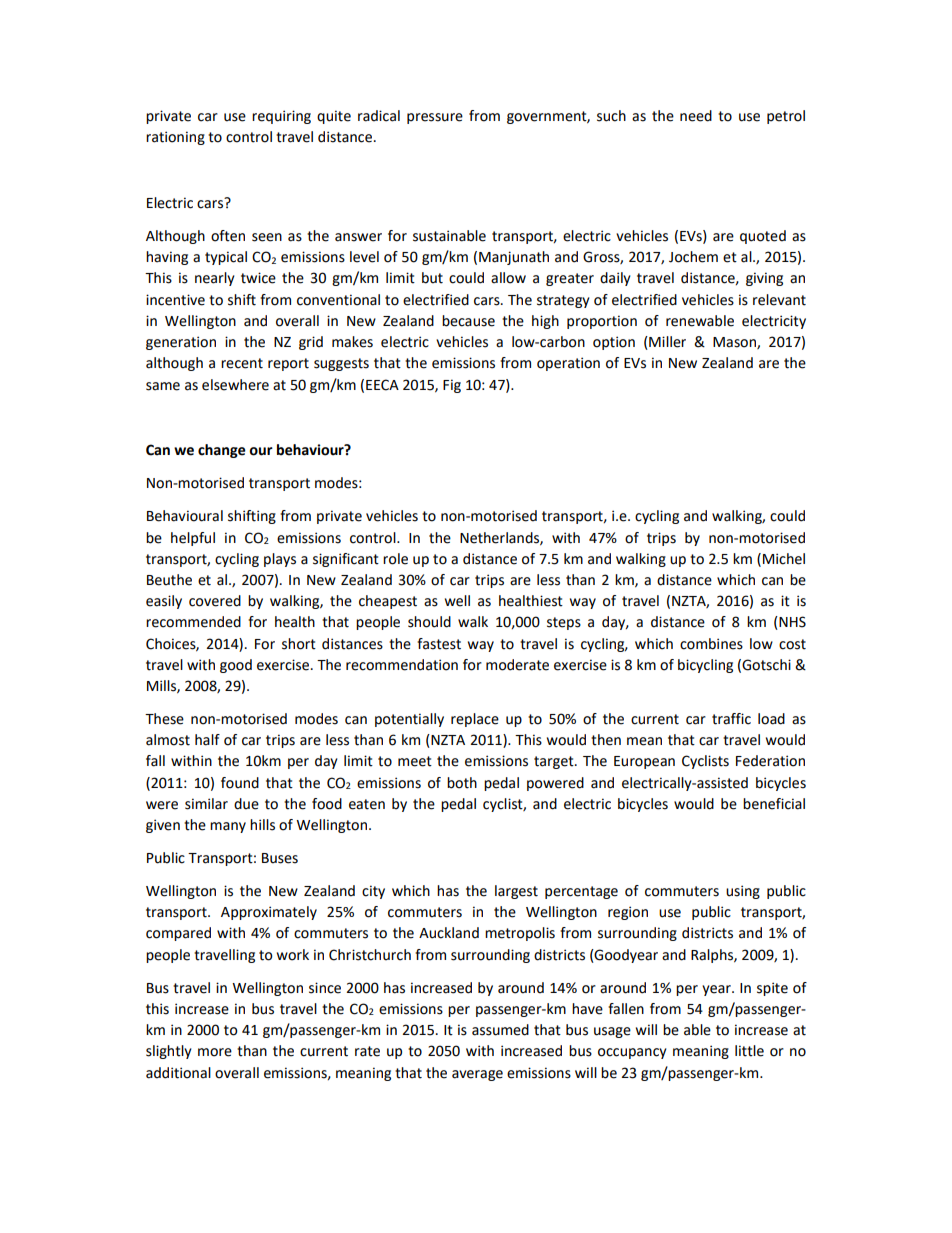  I want to click on need, so click(696, 116).
